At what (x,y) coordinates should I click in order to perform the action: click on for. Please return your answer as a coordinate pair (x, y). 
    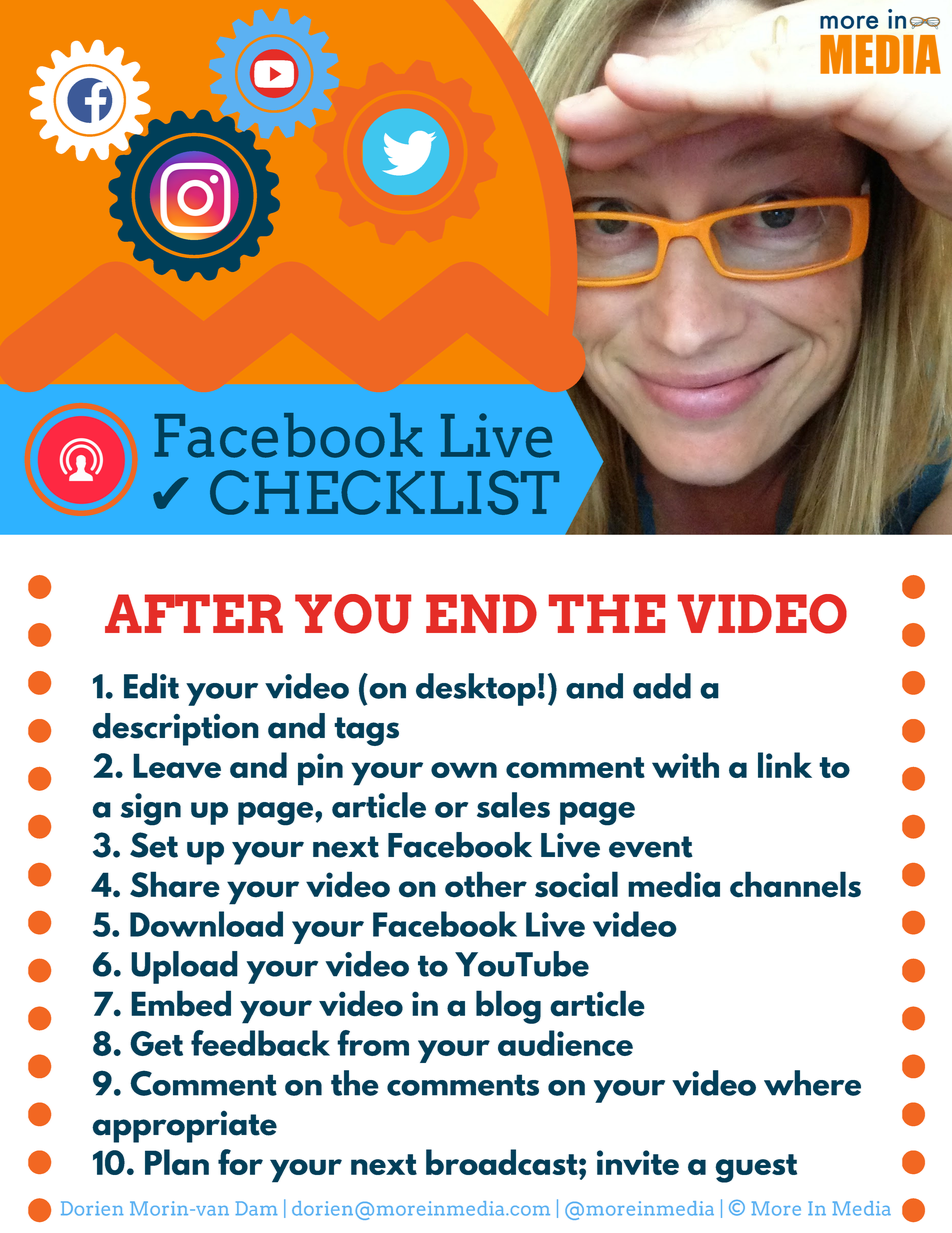
    Looking at the image, I should click on (240, 1162).
